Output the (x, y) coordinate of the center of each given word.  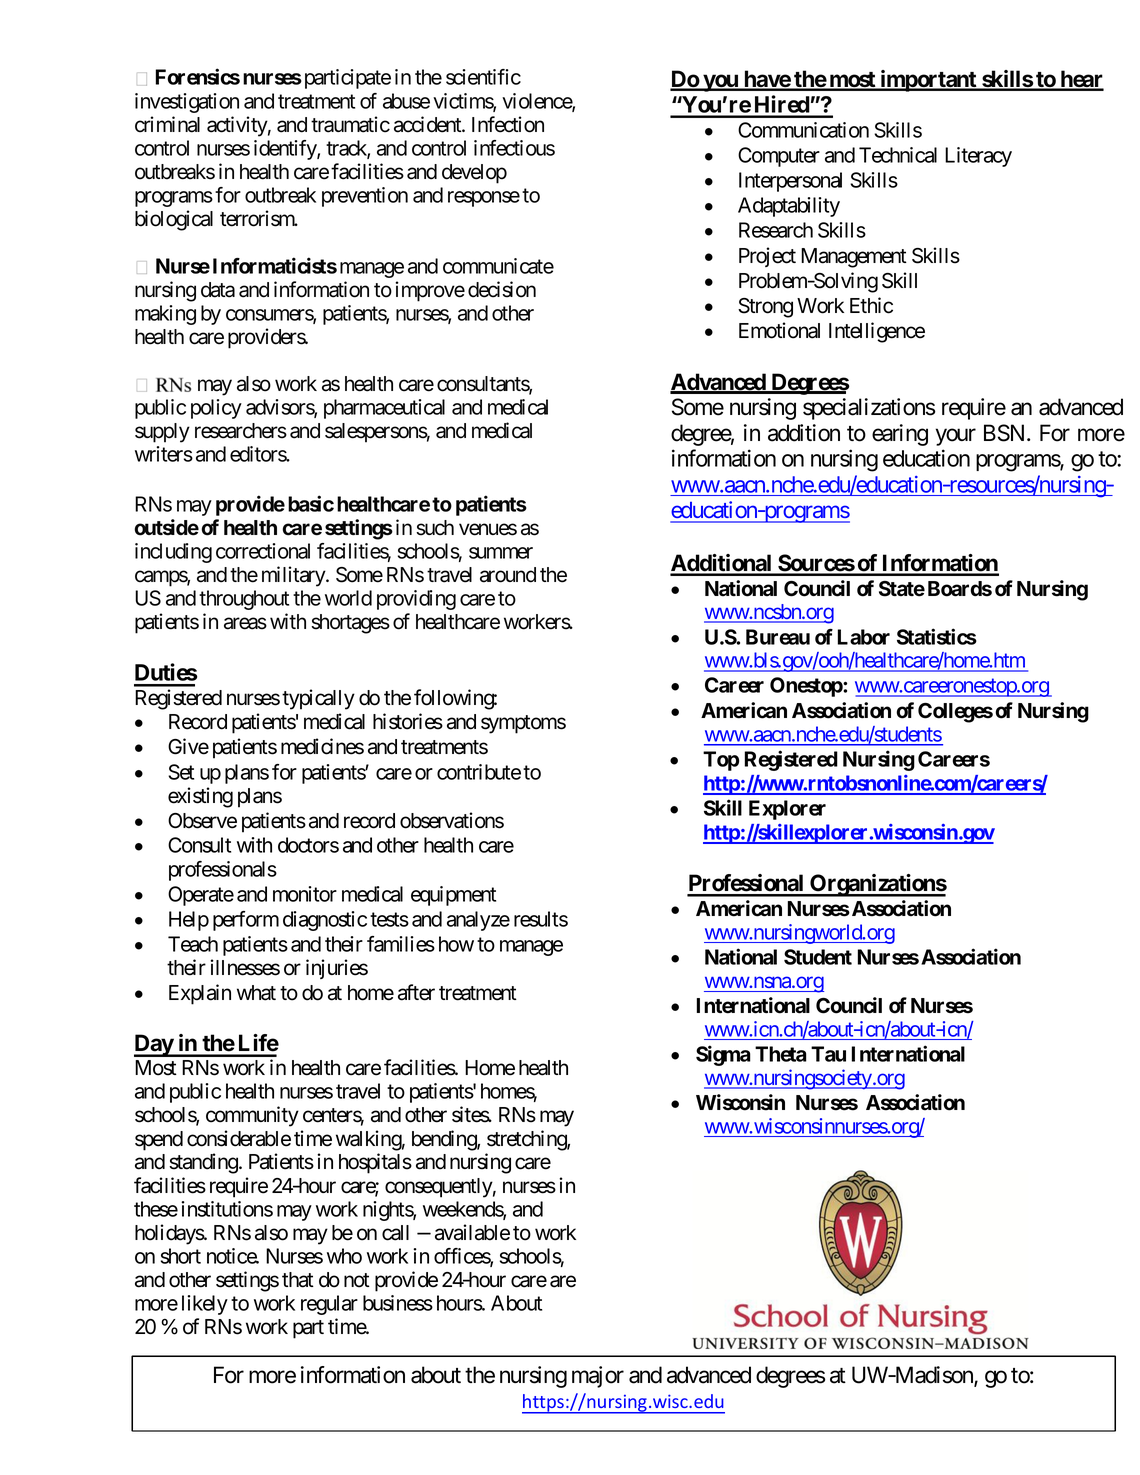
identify (286, 150)
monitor (305, 894)
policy (216, 409)
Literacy (978, 157)
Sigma (723, 1055)
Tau (828, 1054)
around (508, 575)
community (252, 1116)
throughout (244, 600)
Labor (863, 637)
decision (502, 289)
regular (329, 1305)
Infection (508, 124)
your (956, 437)
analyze (478, 921)
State (902, 589)
